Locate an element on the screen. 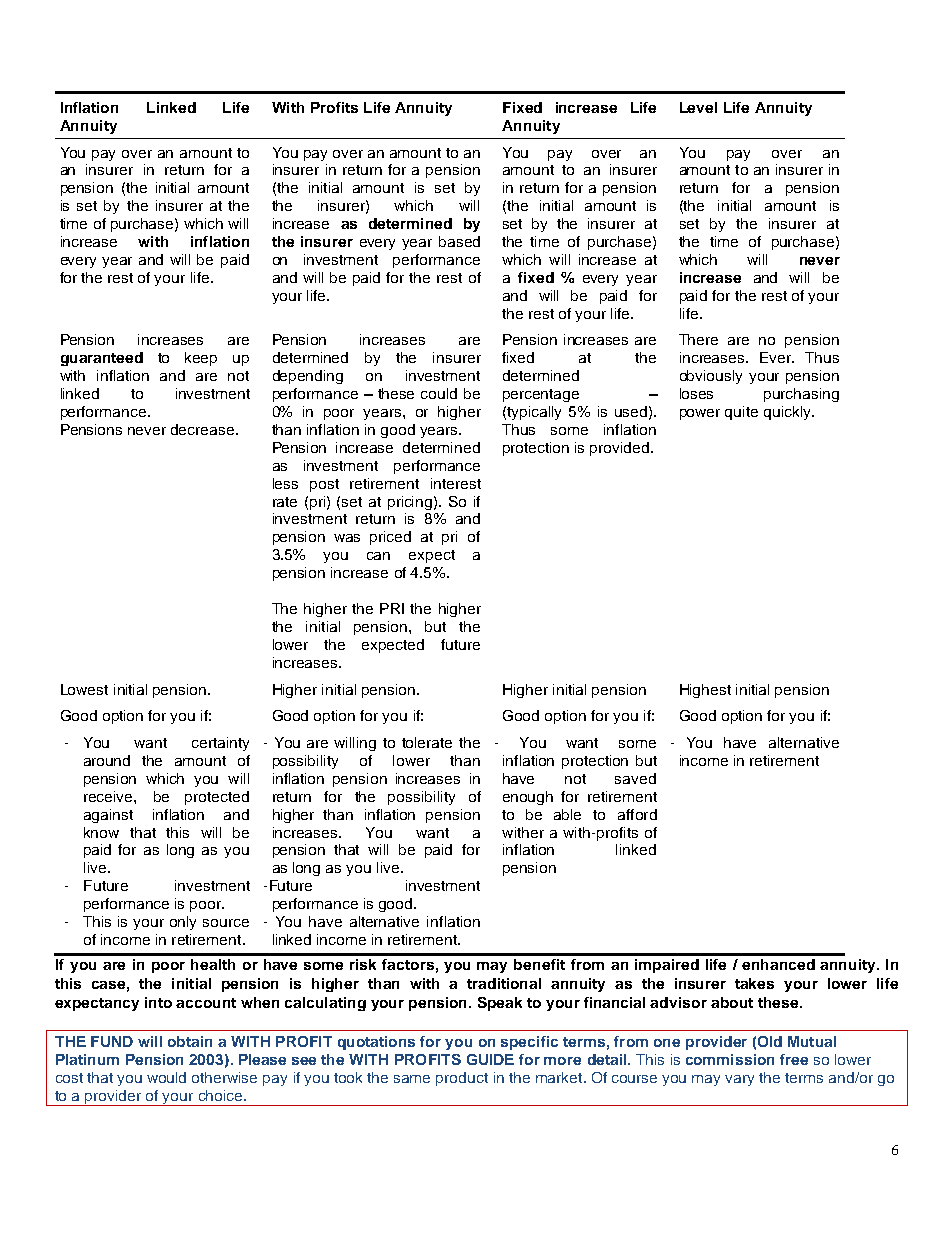  power is located at coordinates (700, 414).
